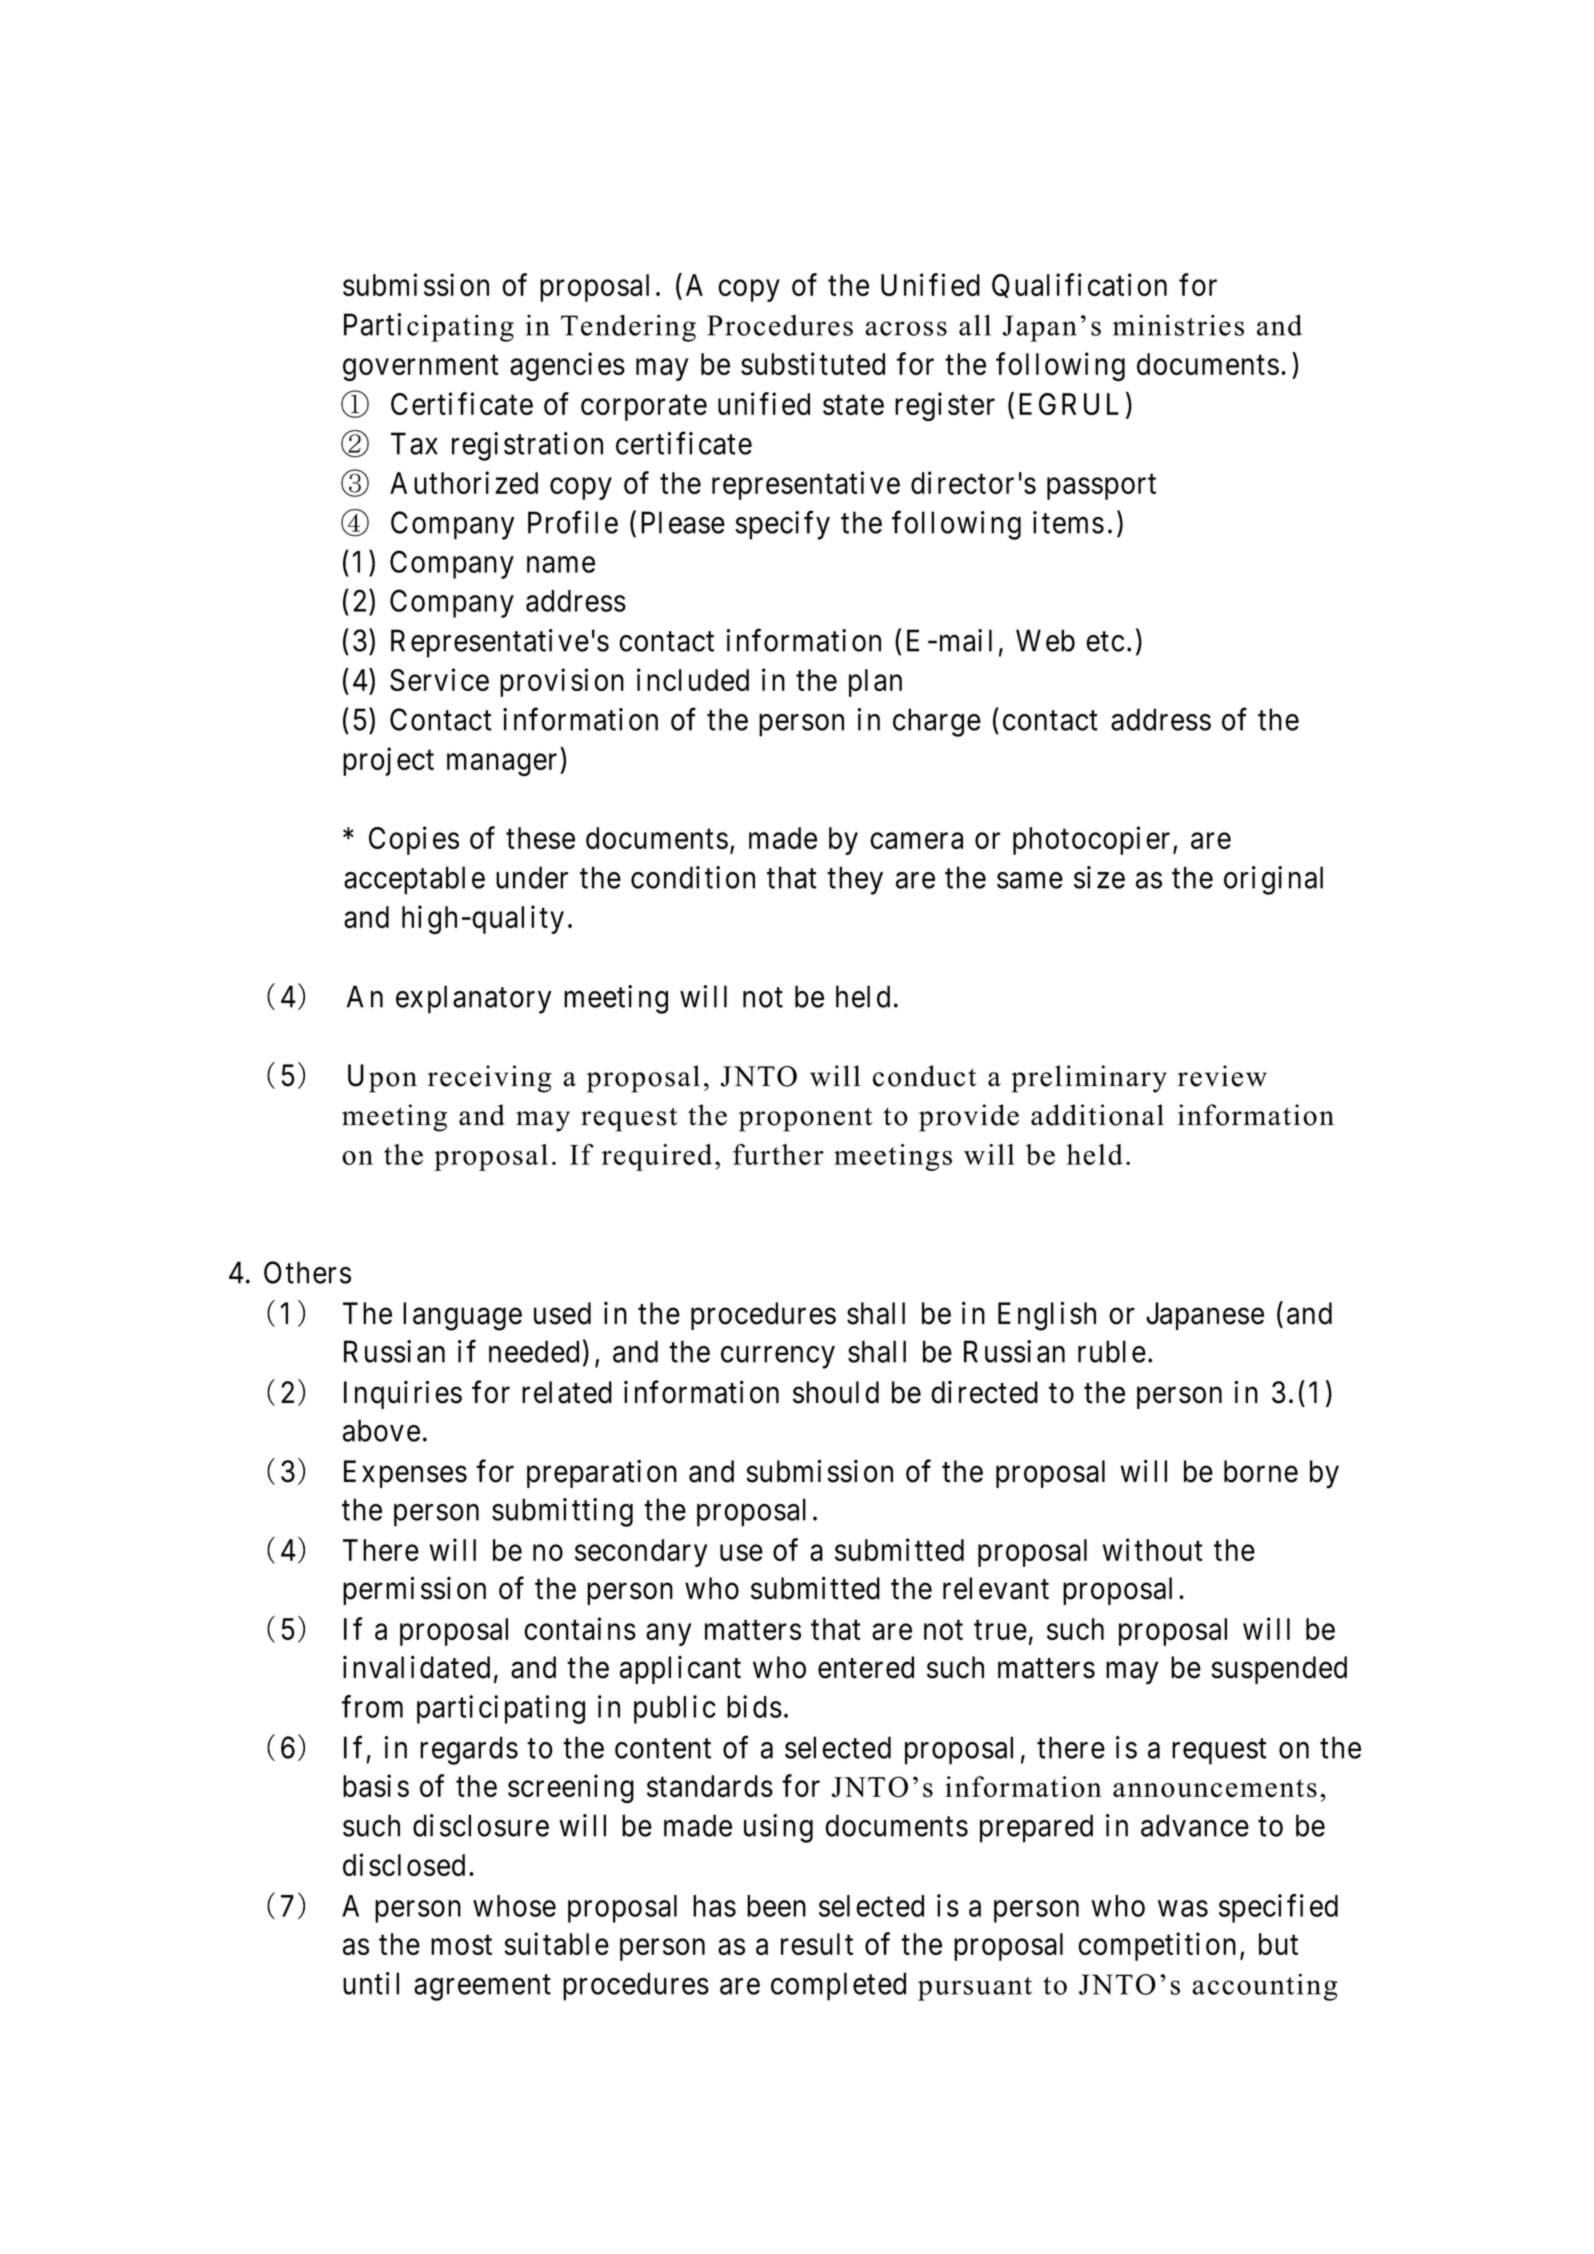 This screenshot has width=1594, height=2254. What do you see at coordinates (421, 368) in the screenshot?
I see `government` at bounding box center [421, 368].
